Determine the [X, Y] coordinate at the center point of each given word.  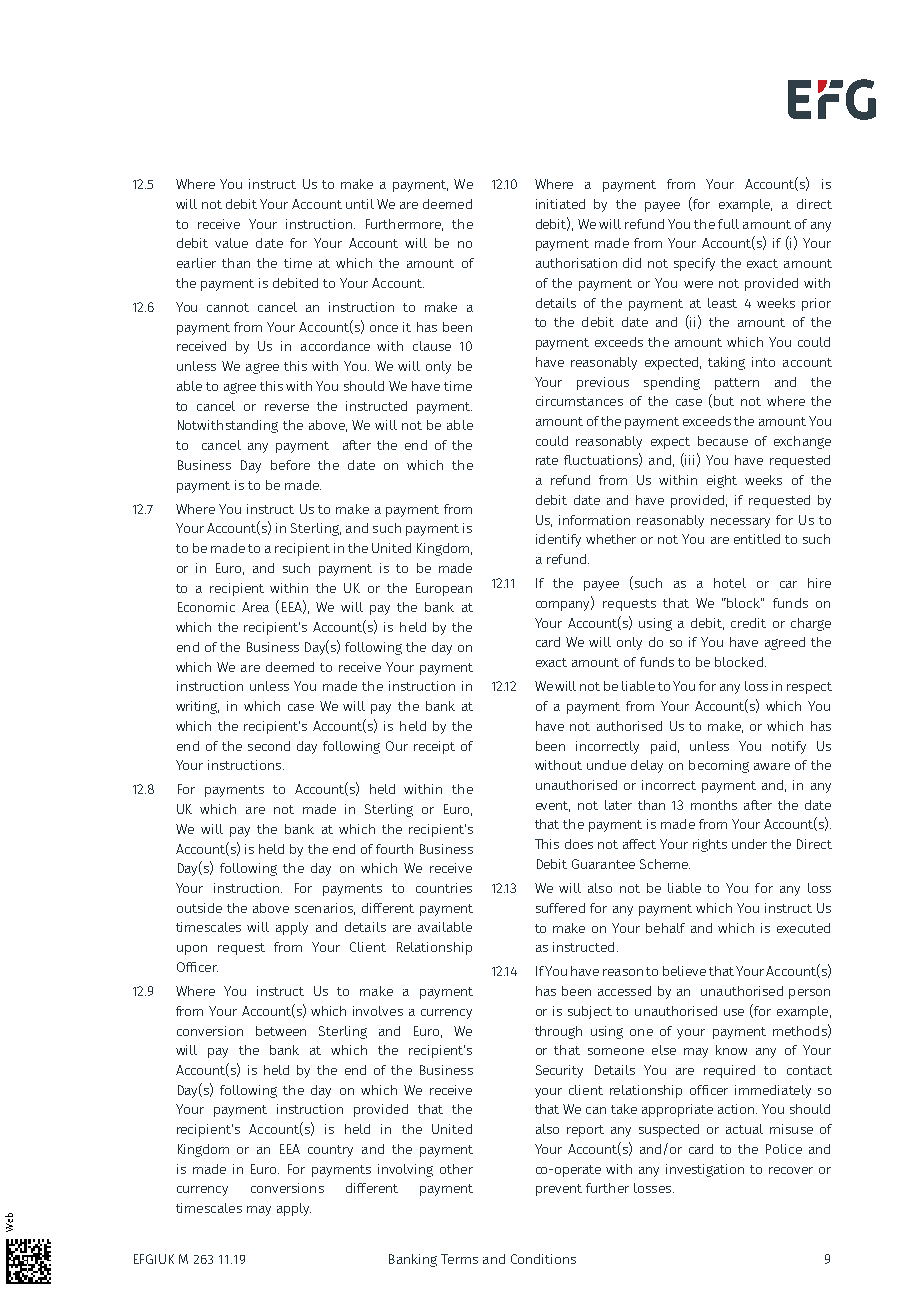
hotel [730, 583]
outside [199, 908]
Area [255, 607]
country [330, 1151]
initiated [560, 204]
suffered [560, 908]
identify [558, 540]
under [749, 844]
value [231, 243]
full [728, 224]
